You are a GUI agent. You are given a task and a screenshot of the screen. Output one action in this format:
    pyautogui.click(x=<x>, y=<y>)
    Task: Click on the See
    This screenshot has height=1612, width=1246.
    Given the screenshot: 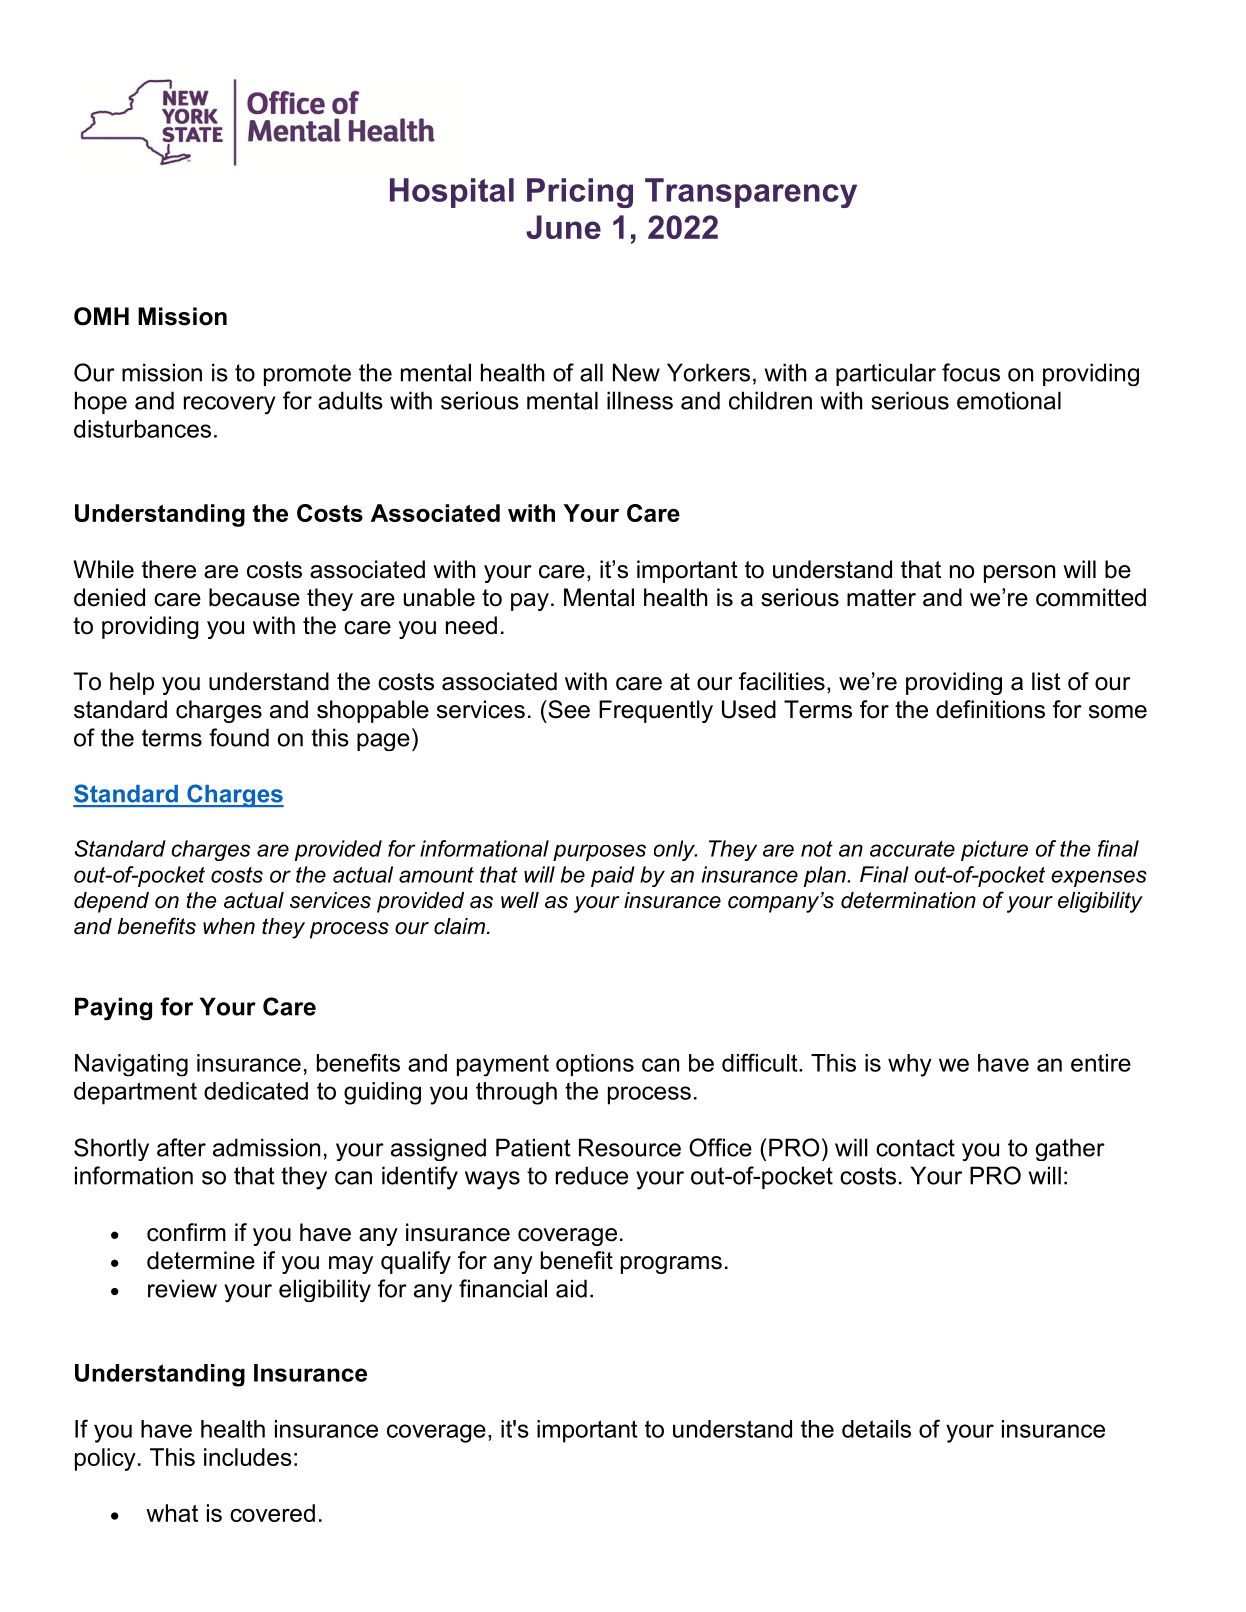 What is the action you would take?
    pyautogui.click(x=568, y=709)
